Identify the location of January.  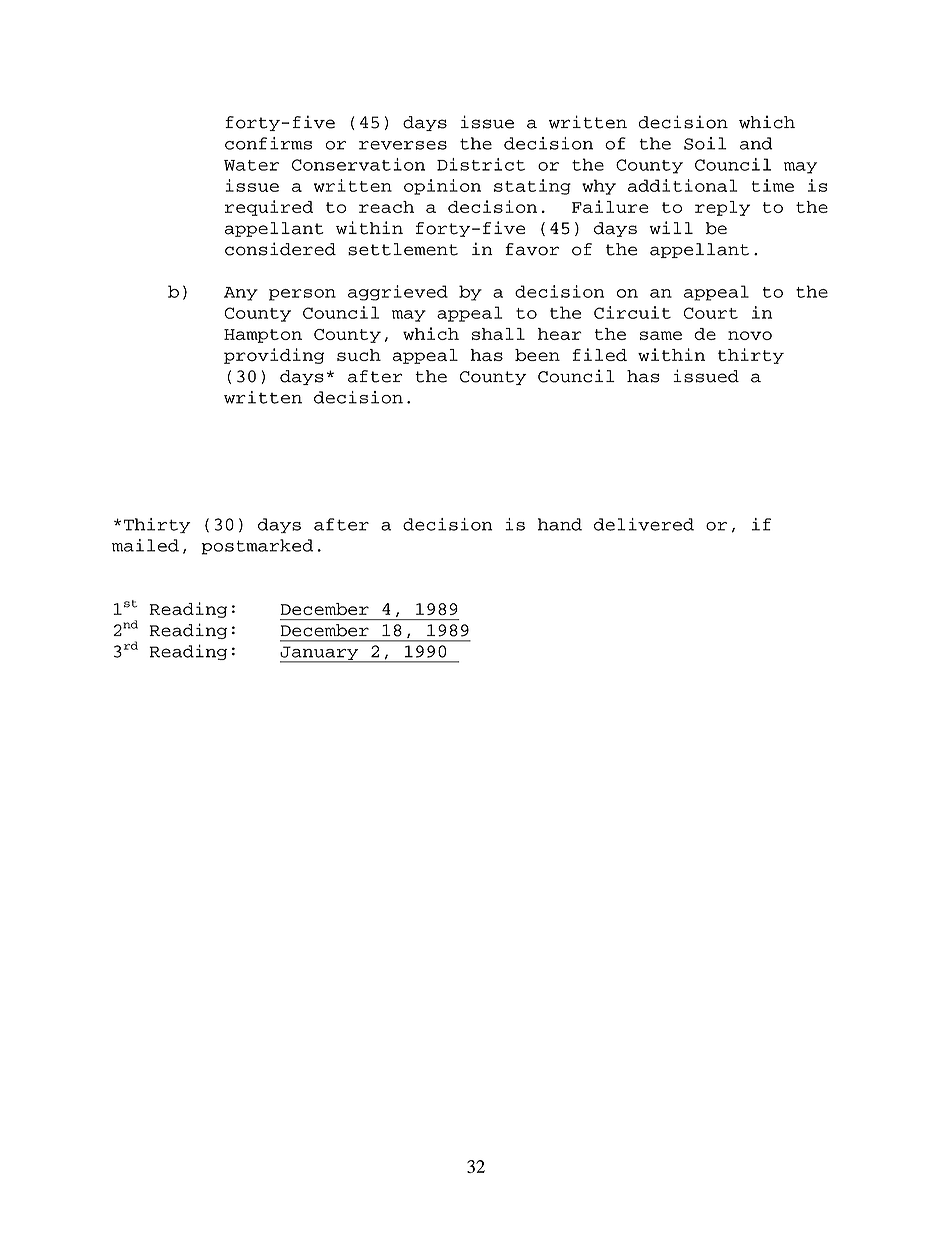
(320, 654).
